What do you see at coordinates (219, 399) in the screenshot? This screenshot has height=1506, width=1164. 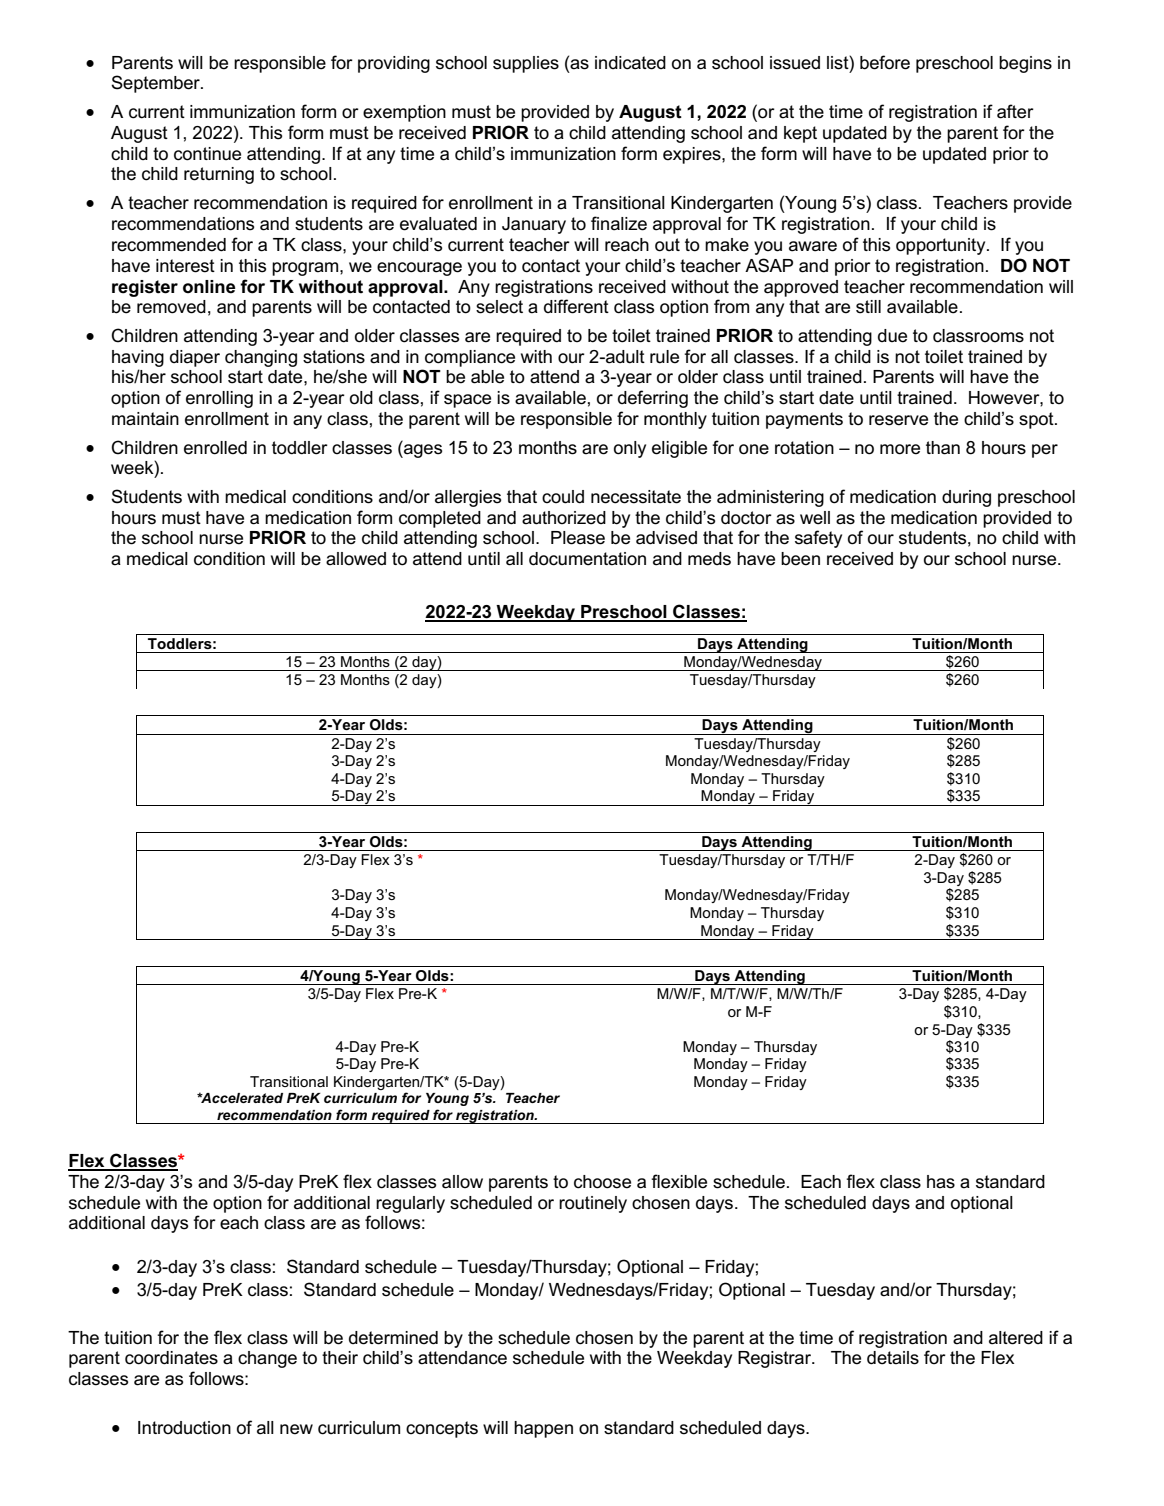 I see `enrolling` at bounding box center [219, 399].
